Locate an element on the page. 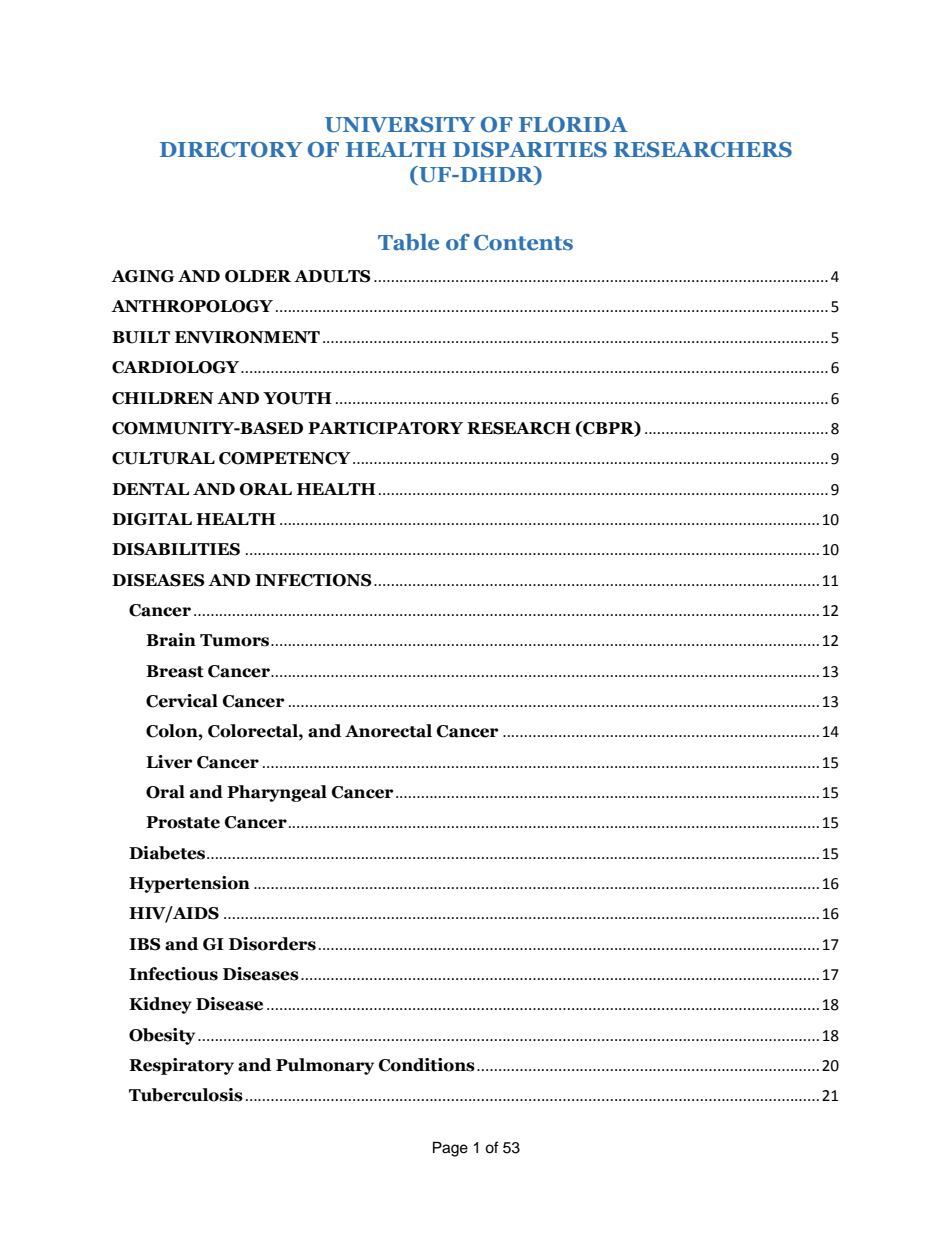 The width and height of the image is (952, 1233). YOUTH is located at coordinates (297, 398).
